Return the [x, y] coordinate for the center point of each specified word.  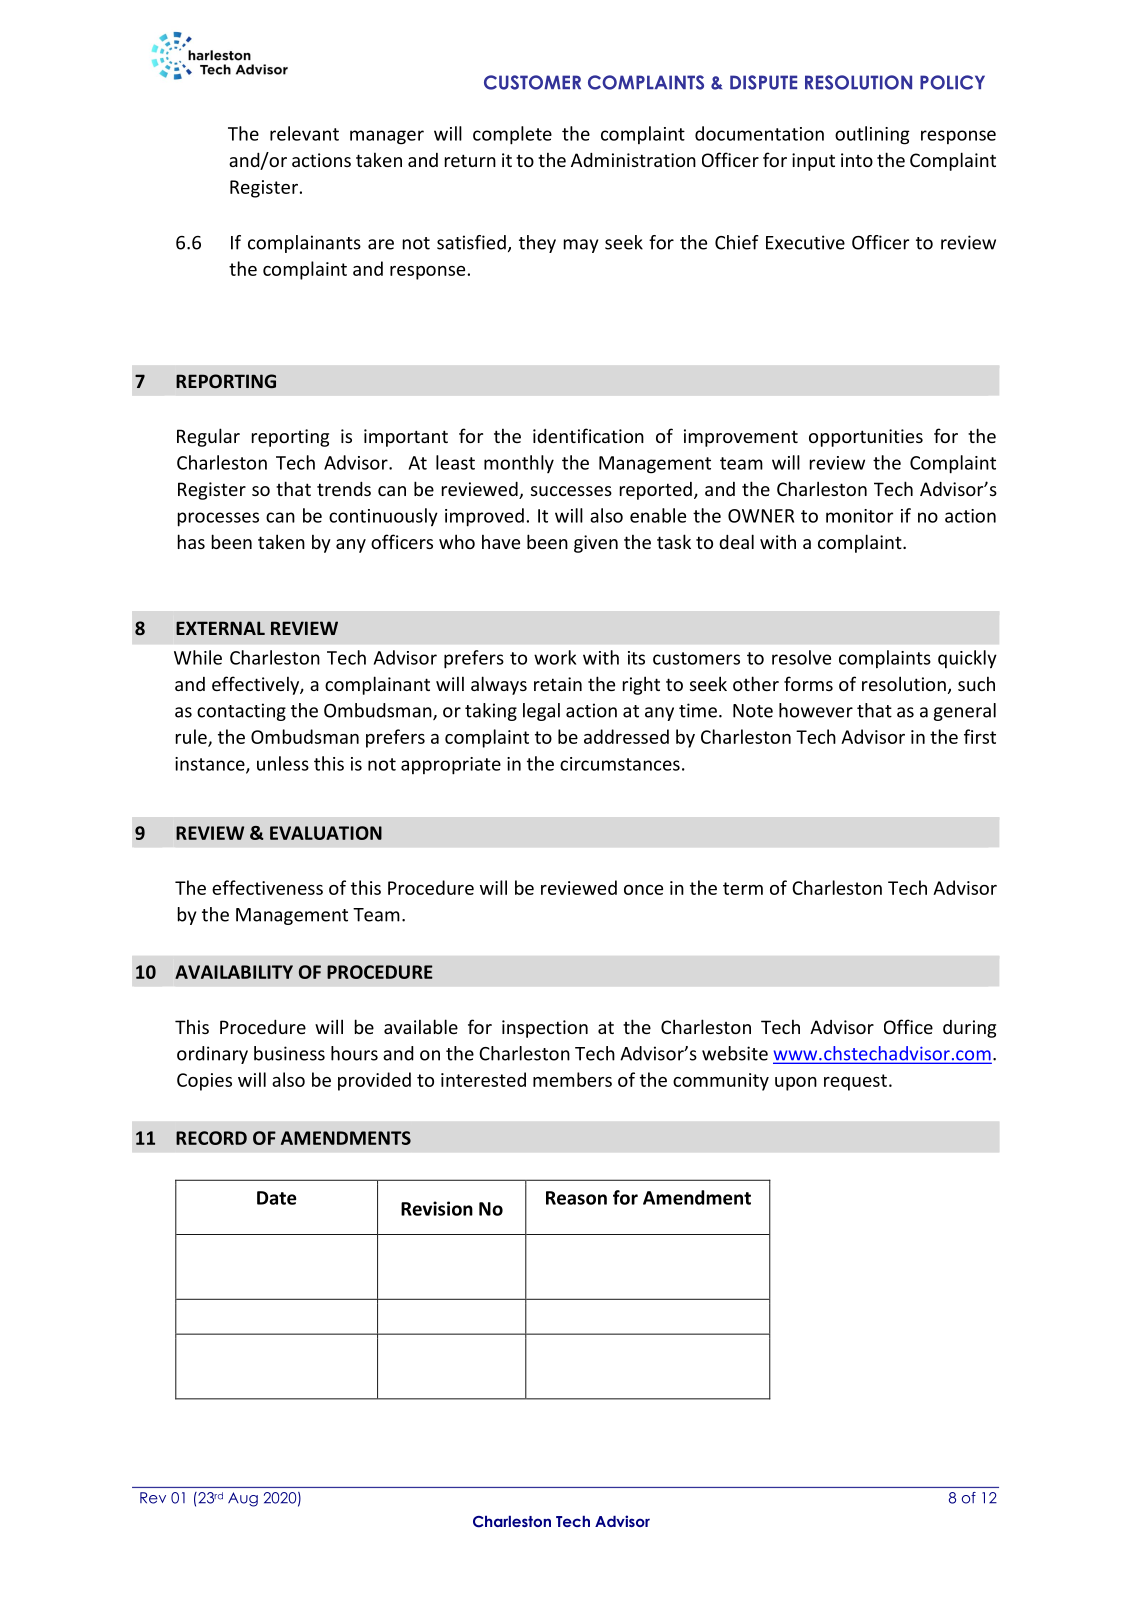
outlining [872, 135]
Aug [243, 1499]
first [980, 736]
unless [283, 763]
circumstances [620, 764]
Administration [633, 159]
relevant [304, 133]
